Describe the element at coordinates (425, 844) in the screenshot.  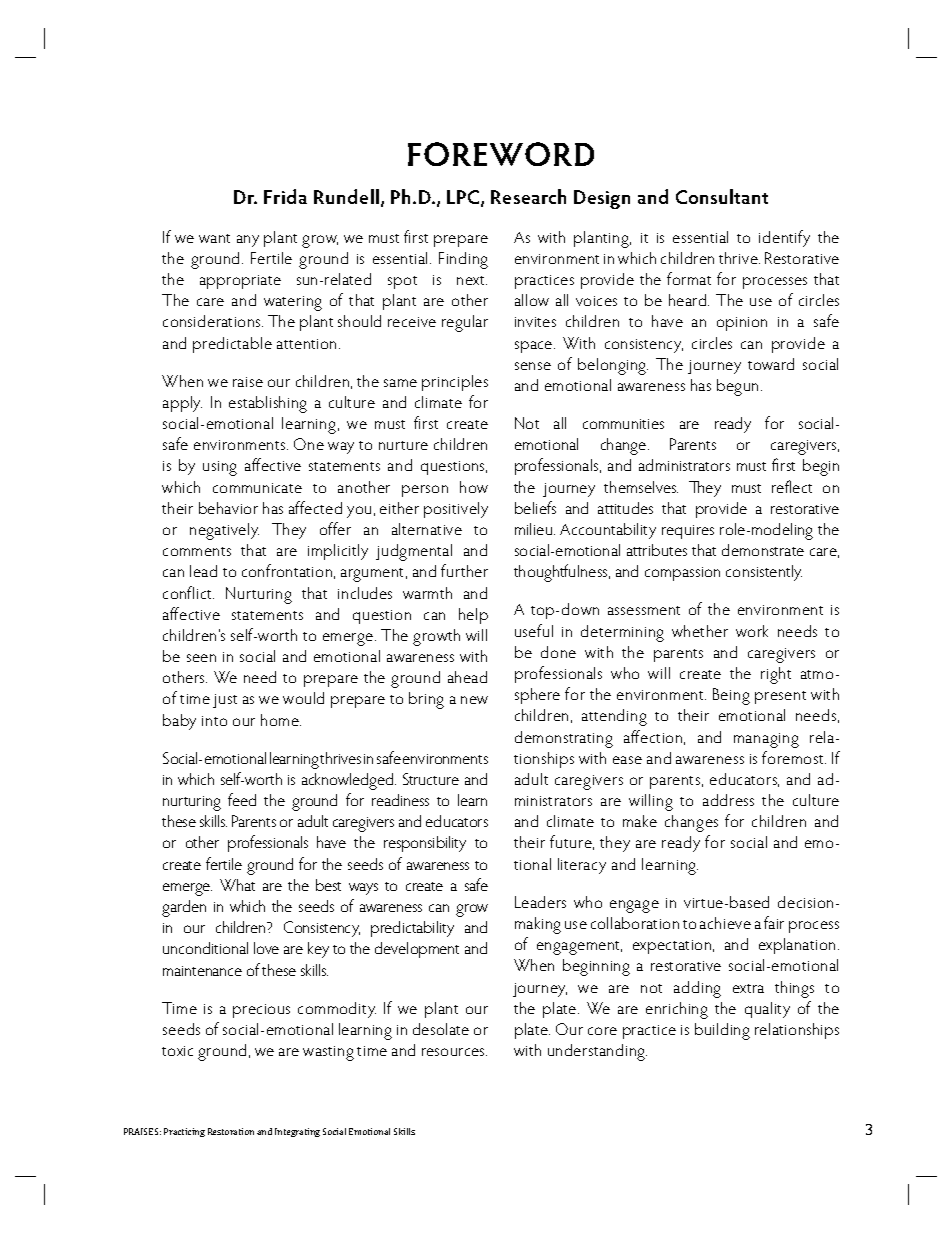
I see `responsibility` at that location.
